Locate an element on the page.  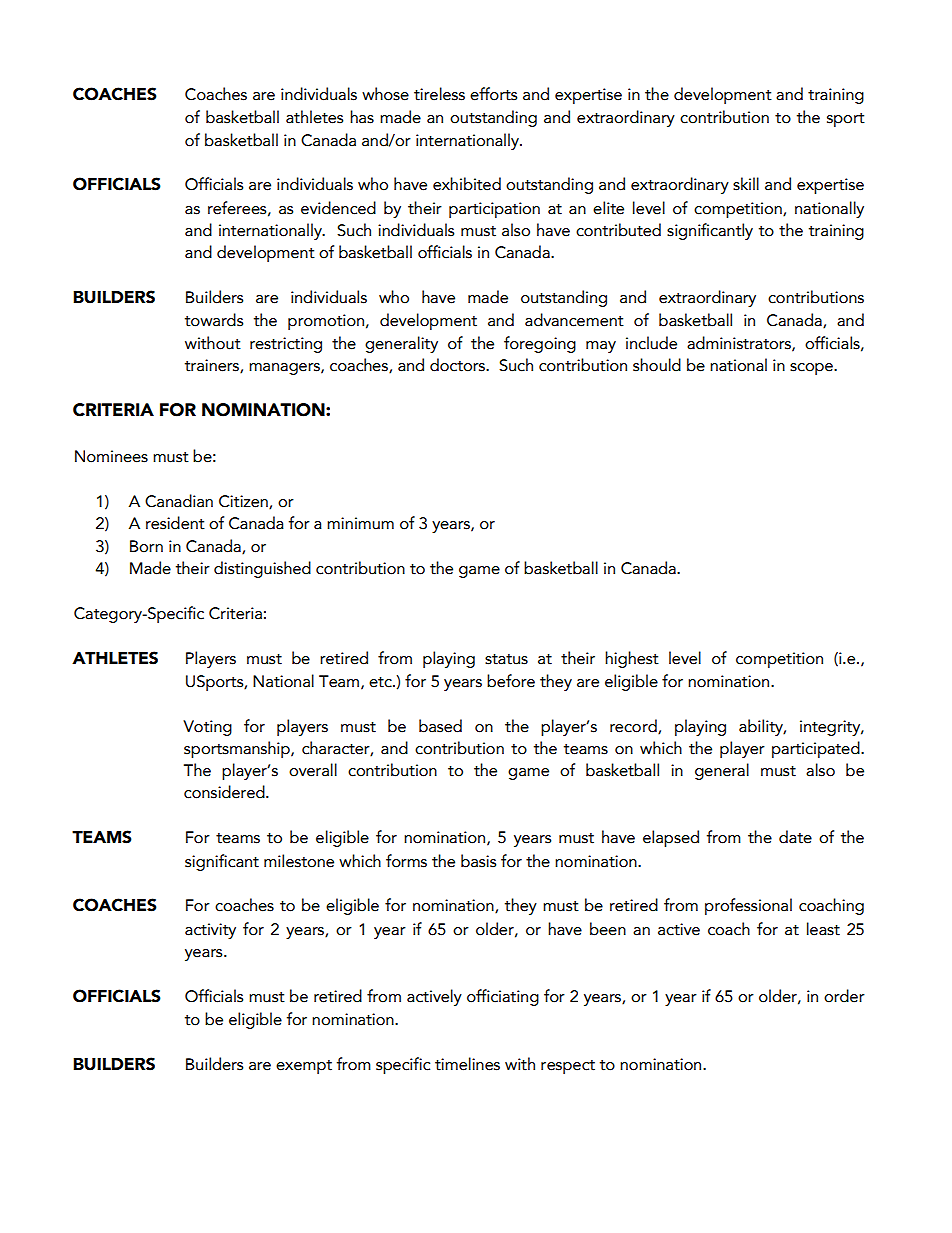
distinguished is located at coordinates (262, 569).
